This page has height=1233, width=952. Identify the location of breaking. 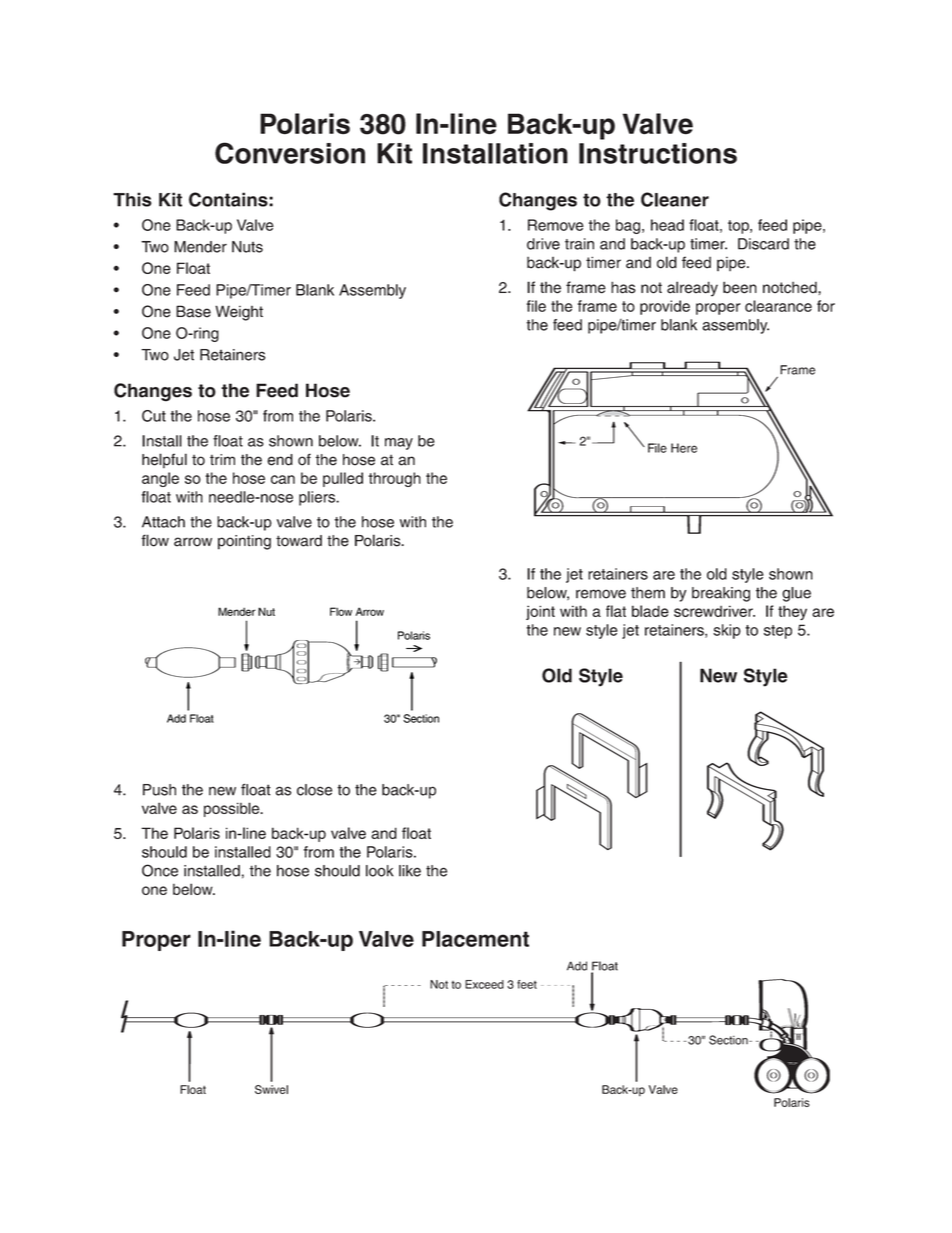
(721, 594).
